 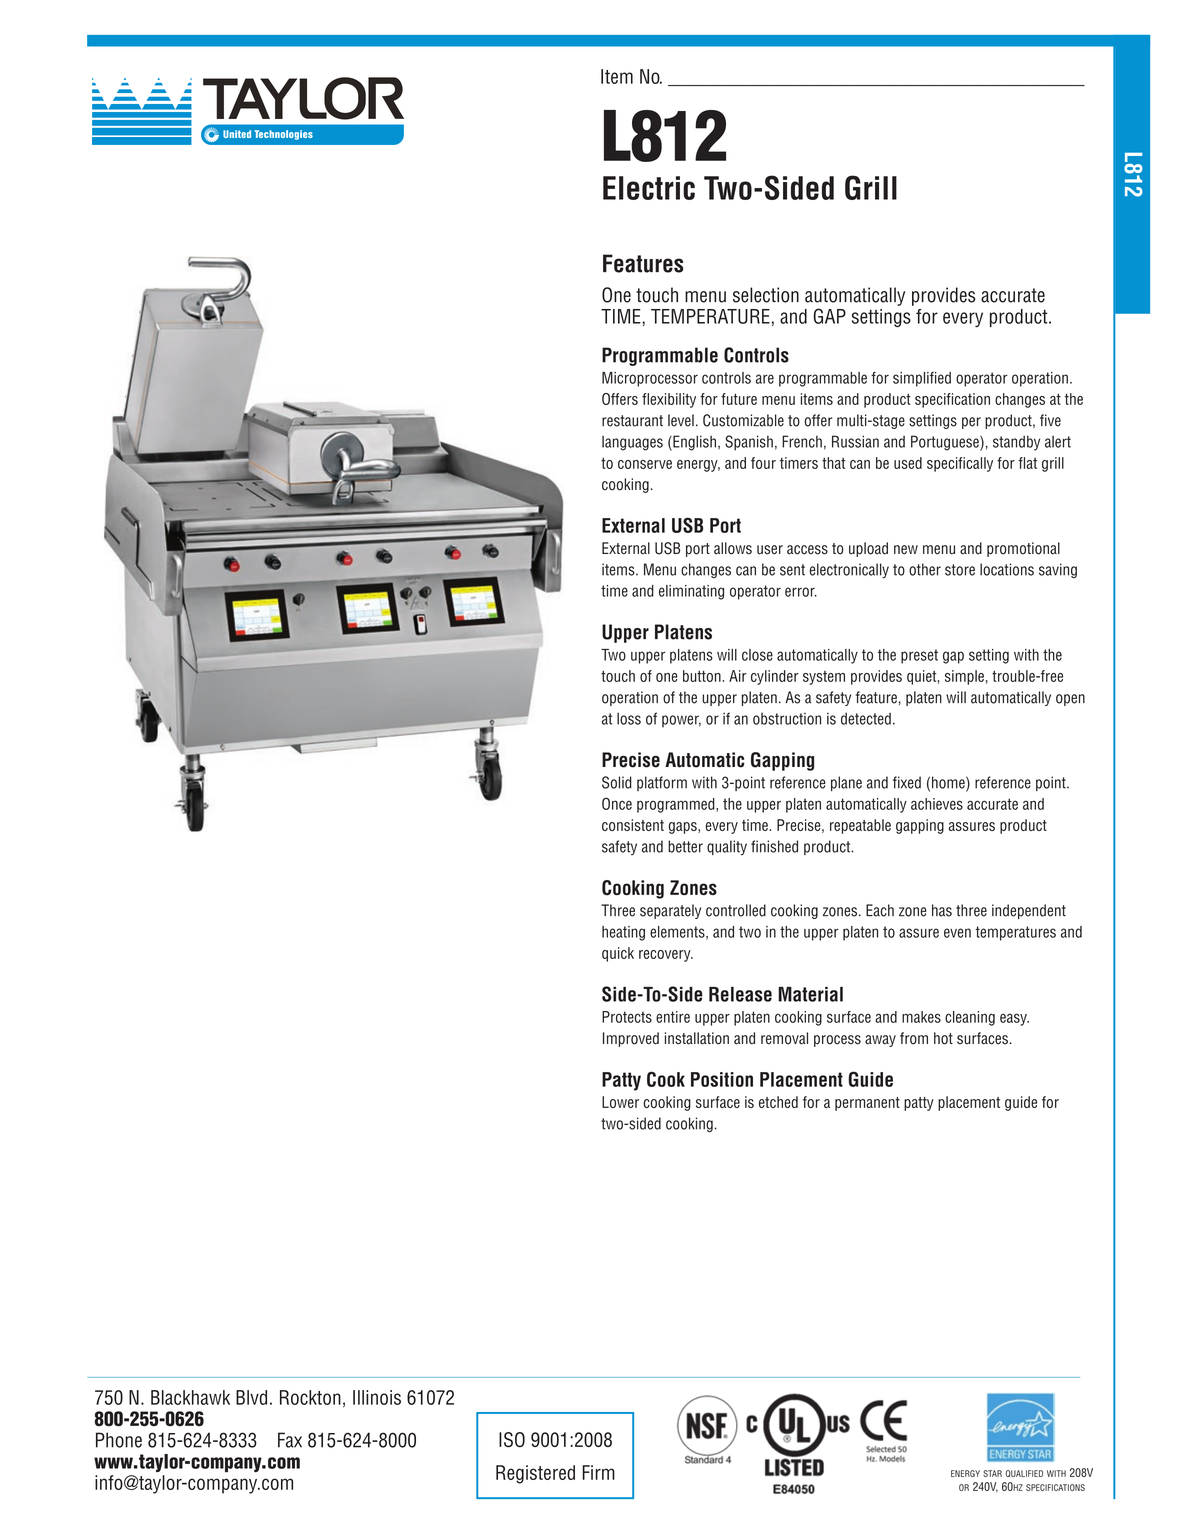 What do you see at coordinates (649, 188) in the image?
I see `Electric` at bounding box center [649, 188].
